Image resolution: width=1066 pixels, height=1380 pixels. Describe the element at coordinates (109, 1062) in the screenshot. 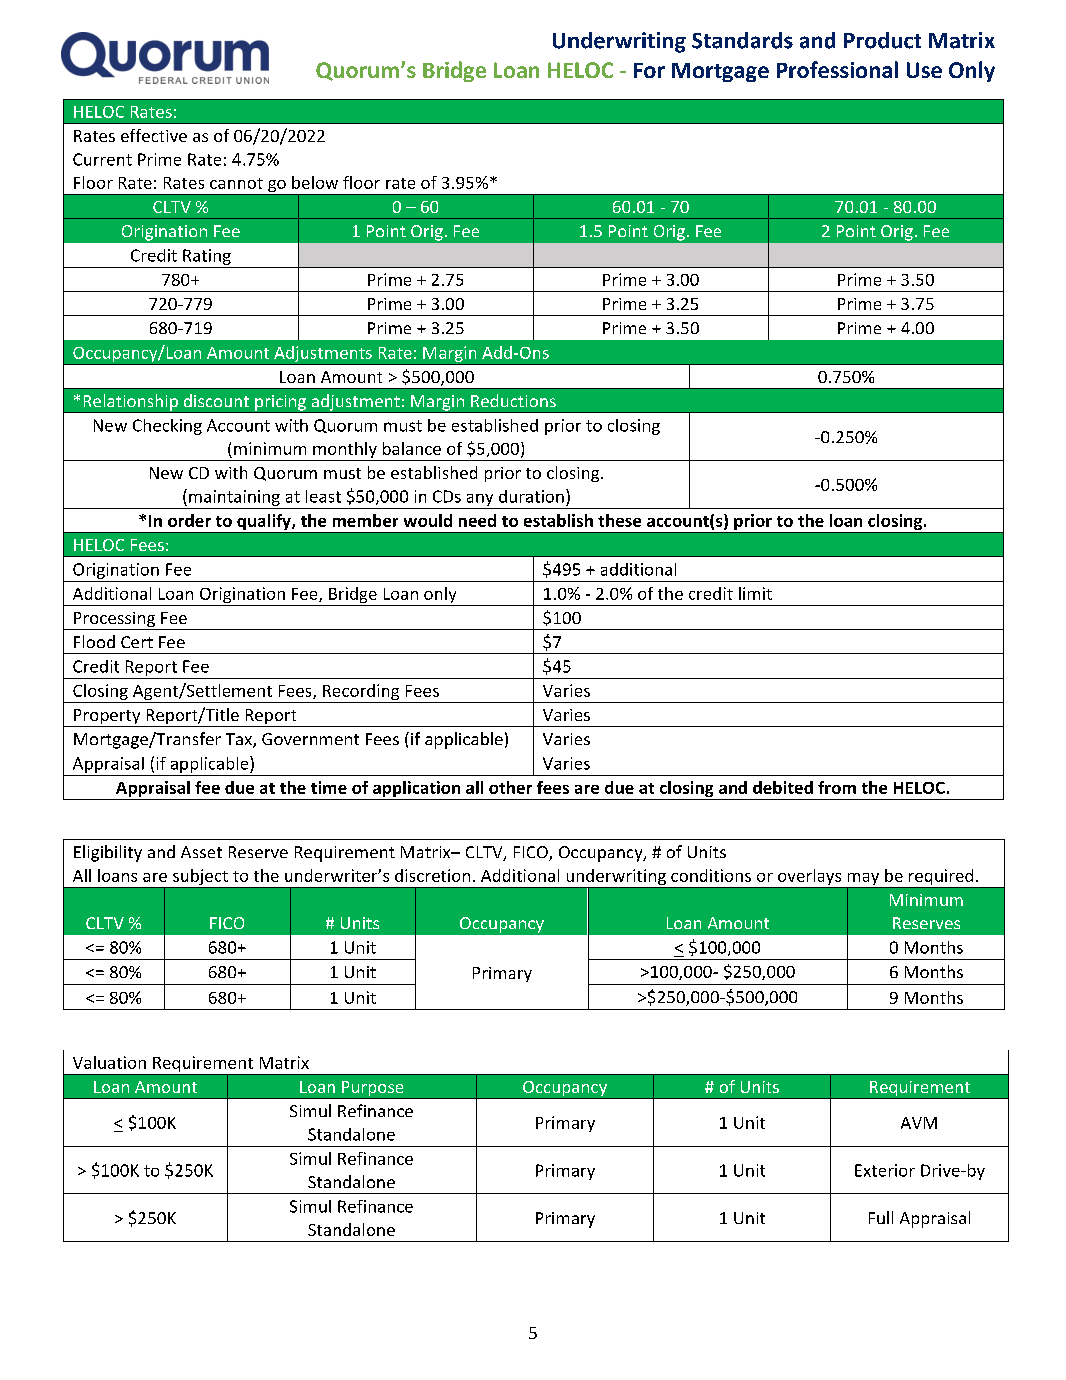

I see `Valuation` at that location.
